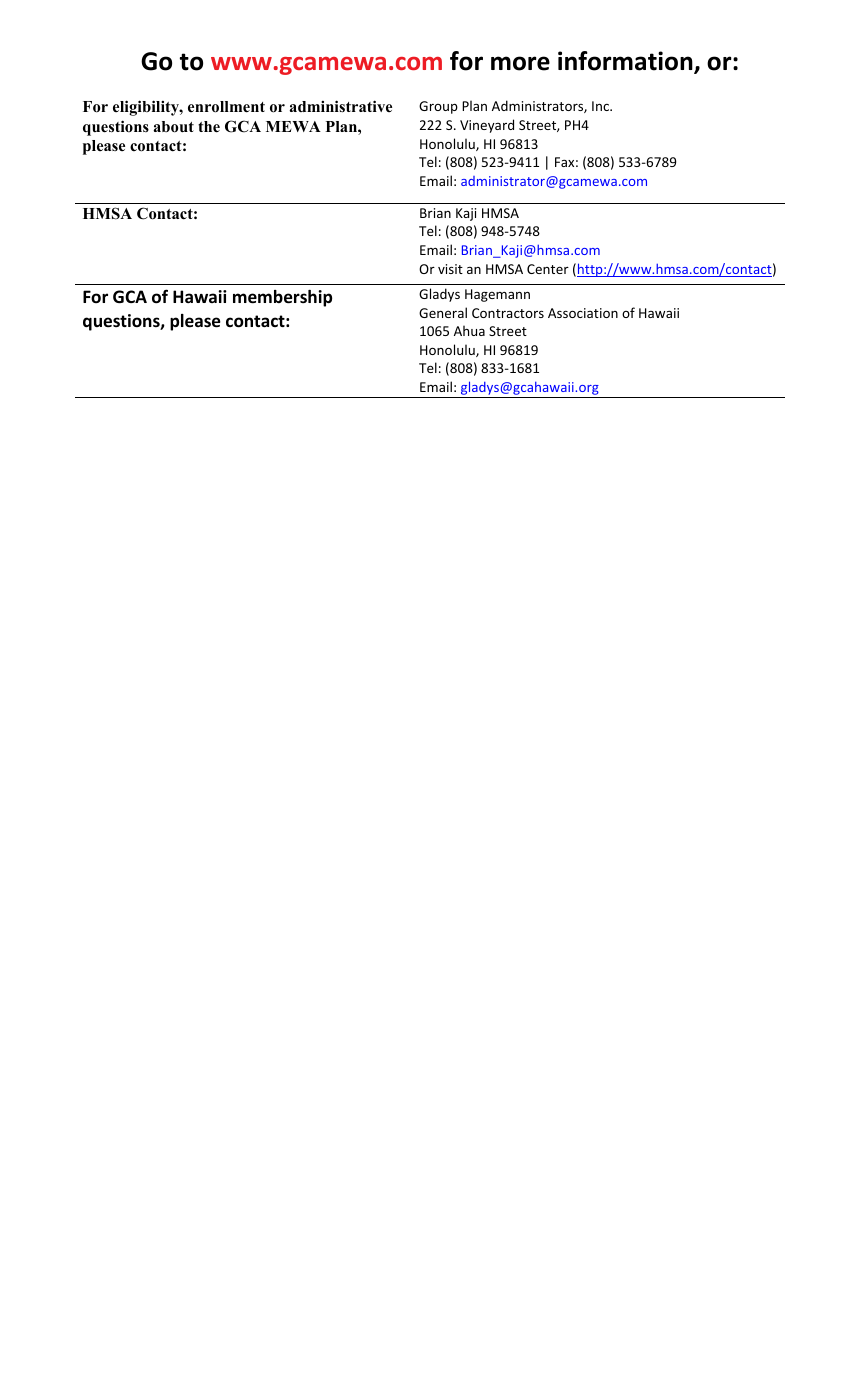  What do you see at coordinates (626, 62) in the screenshot?
I see `information` at bounding box center [626, 62].
